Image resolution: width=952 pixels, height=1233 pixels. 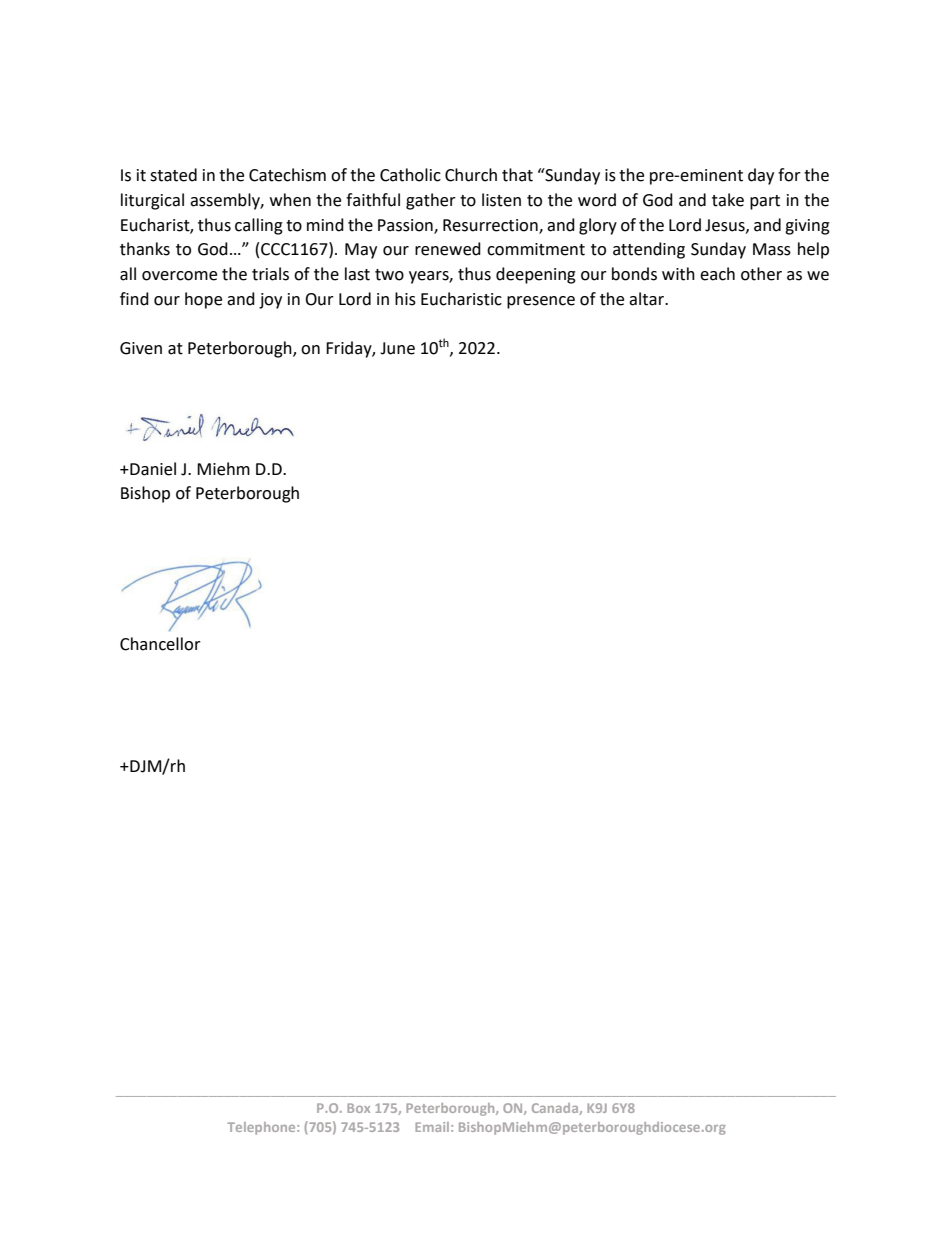 I want to click on Daniel, so click(x=152, y=469).
